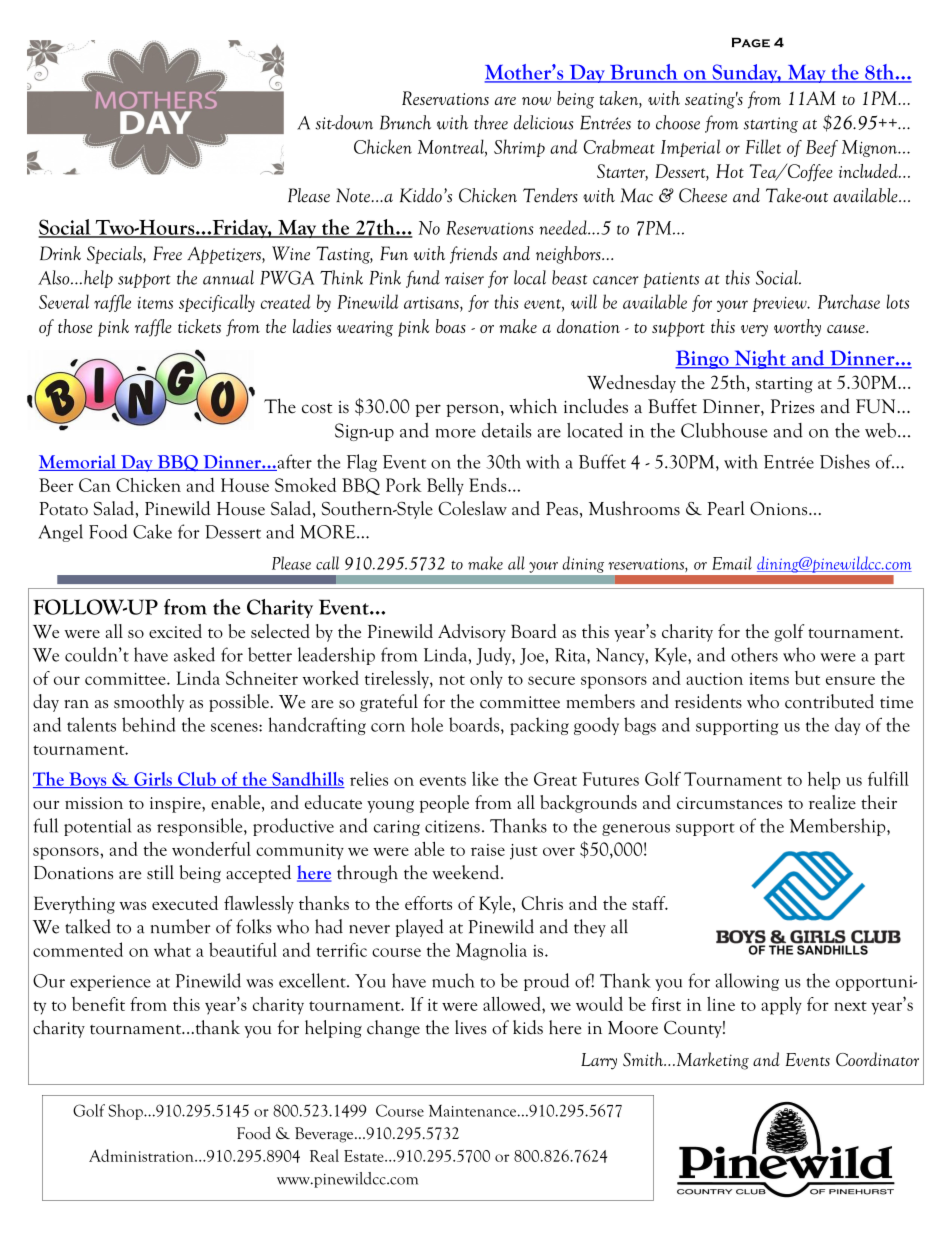 This screenshot has width=952, height=1233. Describe the element at coordinates (167, 253) in the screenshot. I see `Free` at that location.
